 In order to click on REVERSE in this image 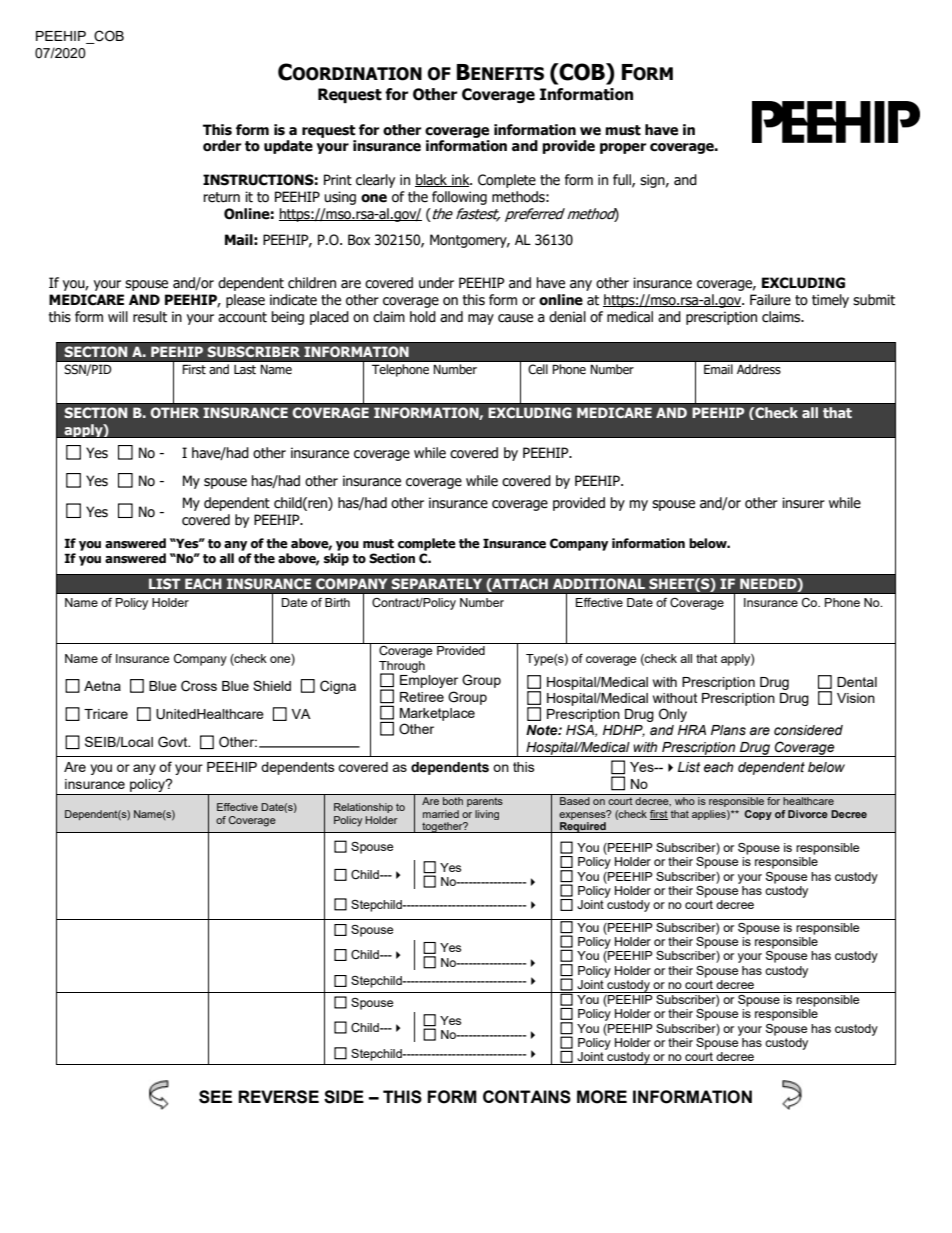, I will do `click(278, 1097)`.
